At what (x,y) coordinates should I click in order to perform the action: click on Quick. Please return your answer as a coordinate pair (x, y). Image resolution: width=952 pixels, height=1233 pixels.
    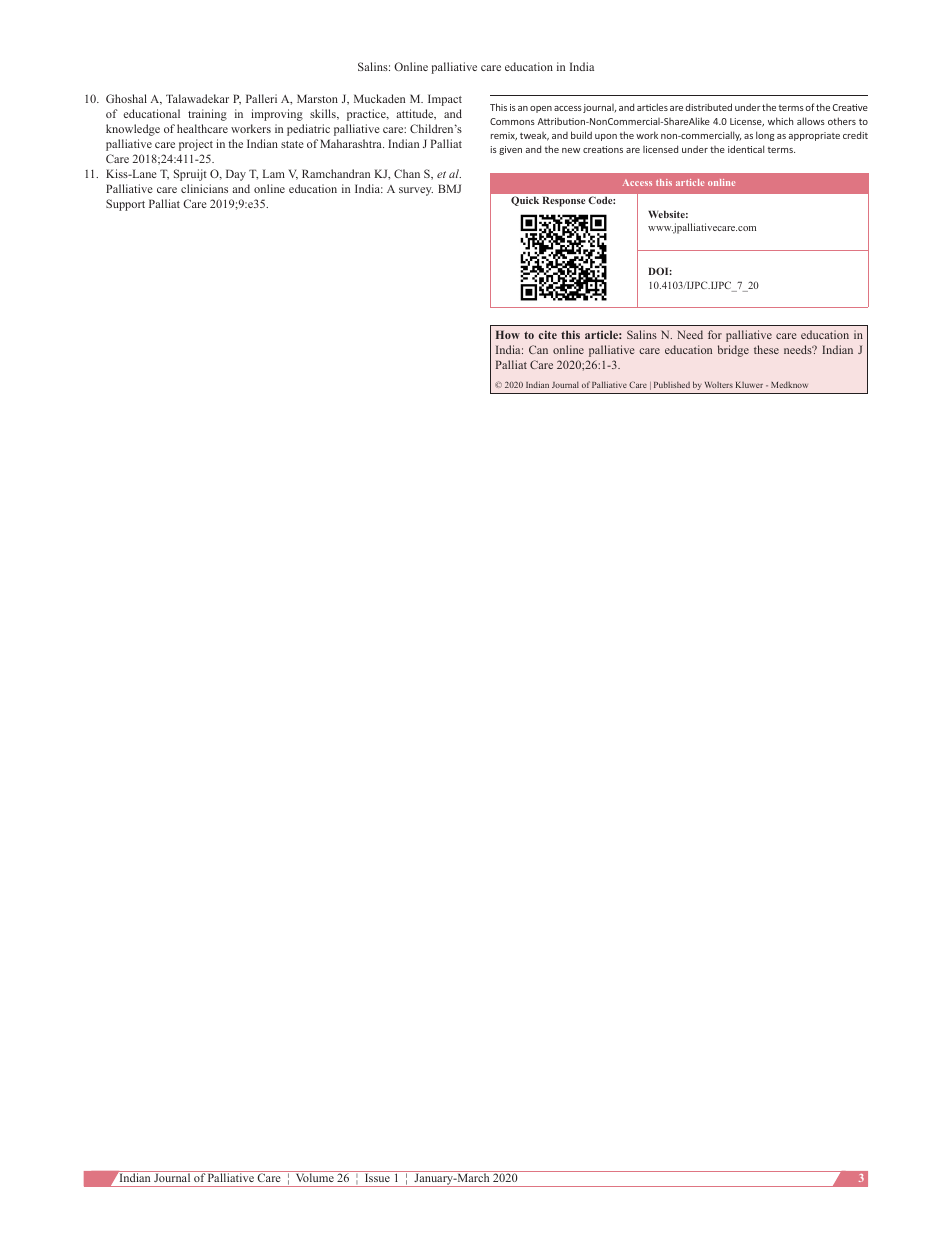
    Looking at the image, I should click on (525, 201).
